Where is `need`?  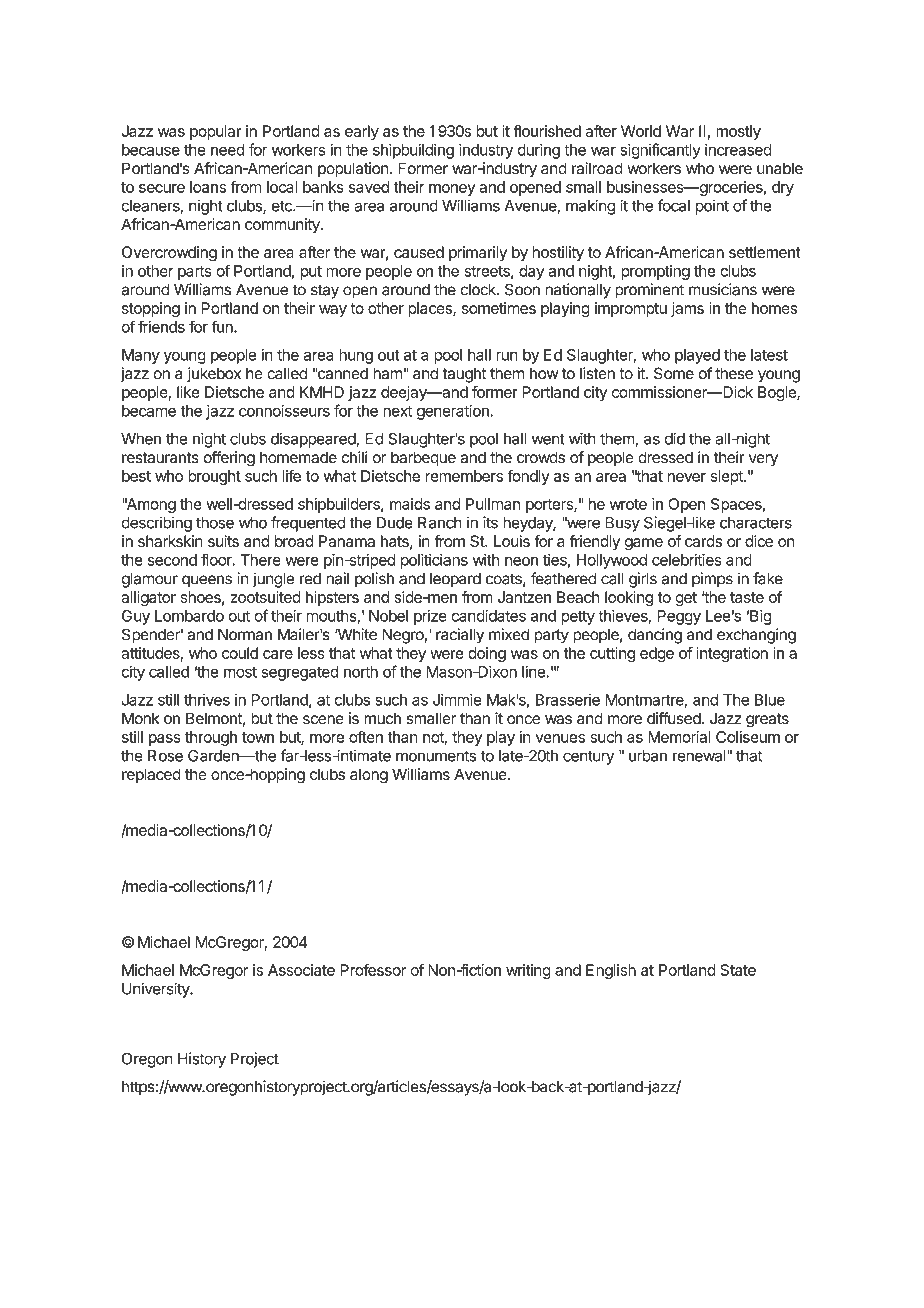 need is located at coordinates (228, 150).
